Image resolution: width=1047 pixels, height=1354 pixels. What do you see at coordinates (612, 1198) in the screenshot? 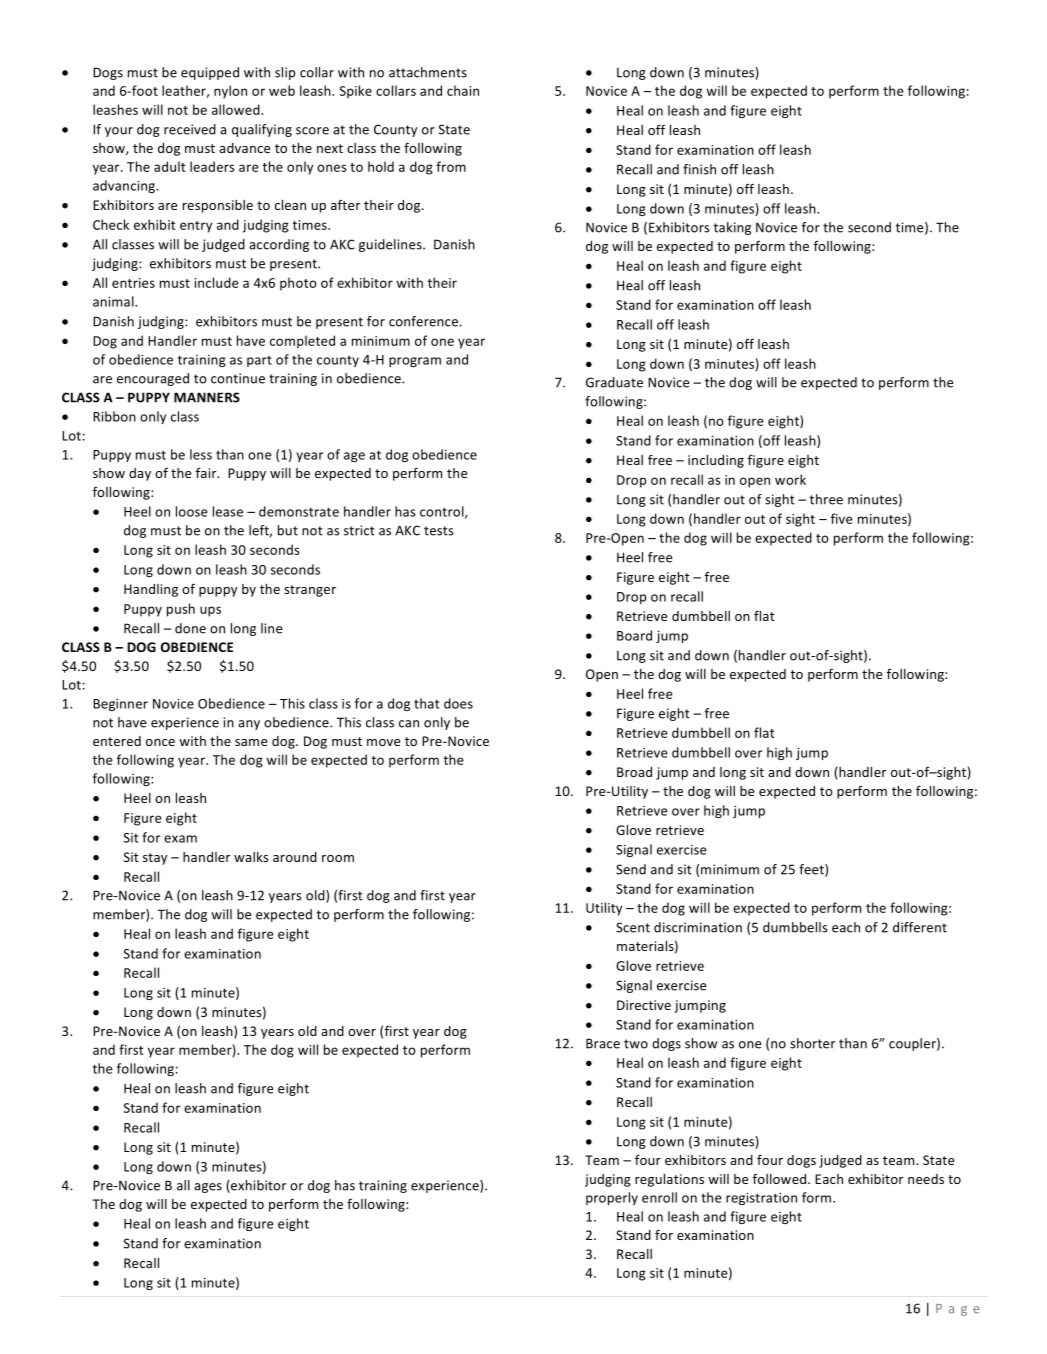
I see `properly` at bounding box center [612, 1198].
